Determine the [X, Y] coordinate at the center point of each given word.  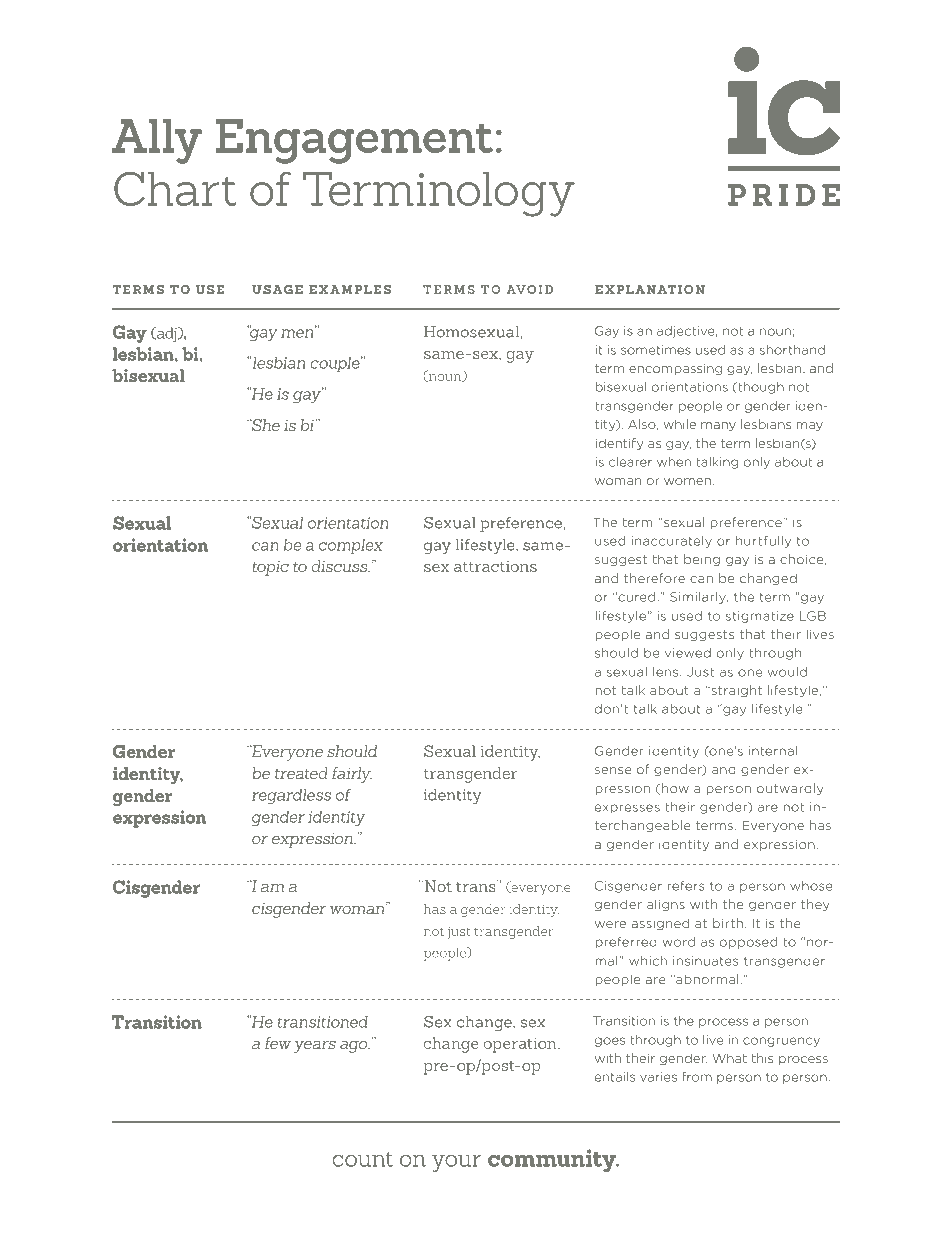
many [718, 426]
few [277, 1043]
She [265, 425]
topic [270, 568]
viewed [688, 653]
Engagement [354, 141]
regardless [291, 796]
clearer [630, 462]
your [456, 1163]
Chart [175, 188]
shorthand [792, 350]
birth [728, 923]
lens [667, 672]
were [610, 924]
